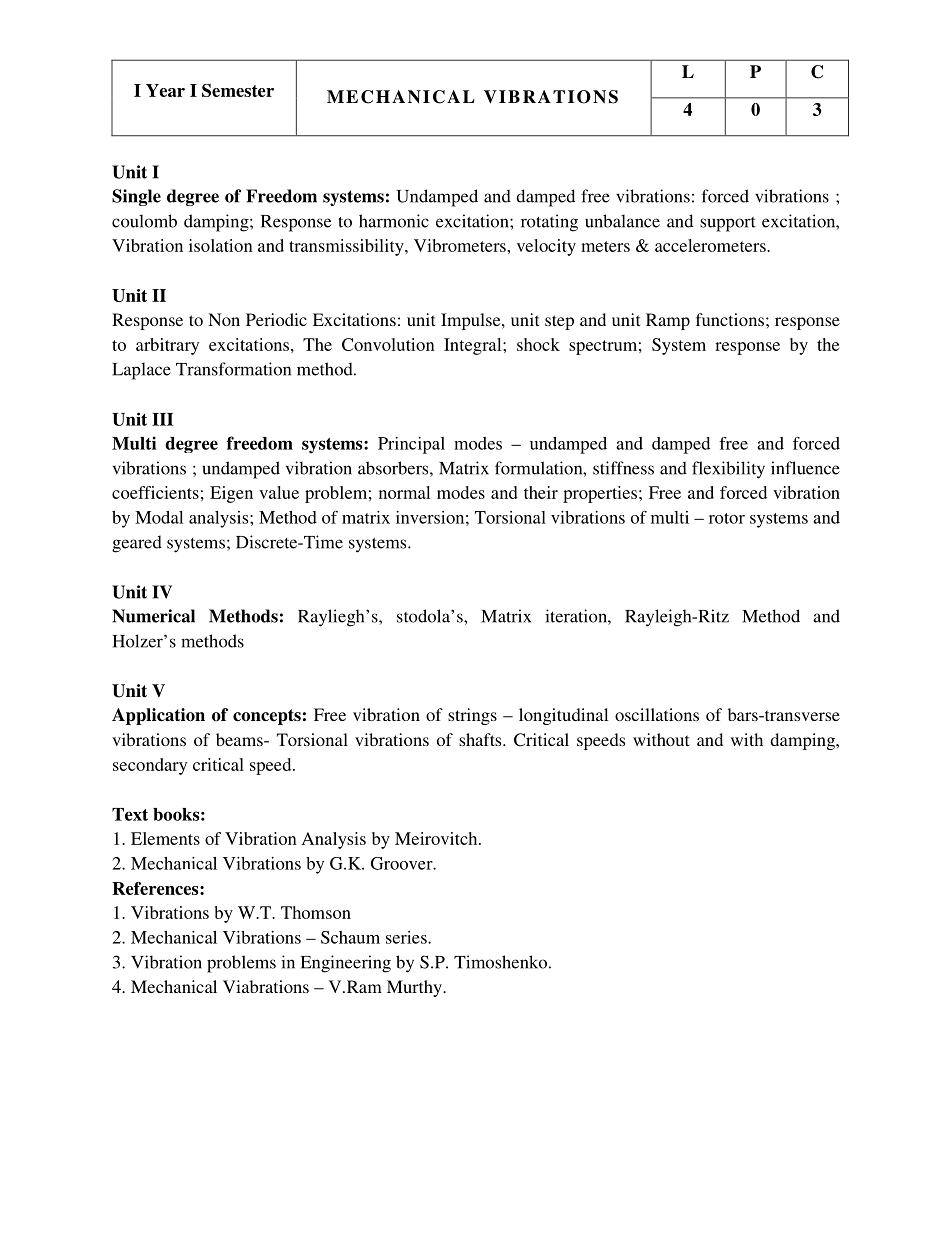 This page has height=1233, width=952. I want to click on Transformation, so click(233, 369).
